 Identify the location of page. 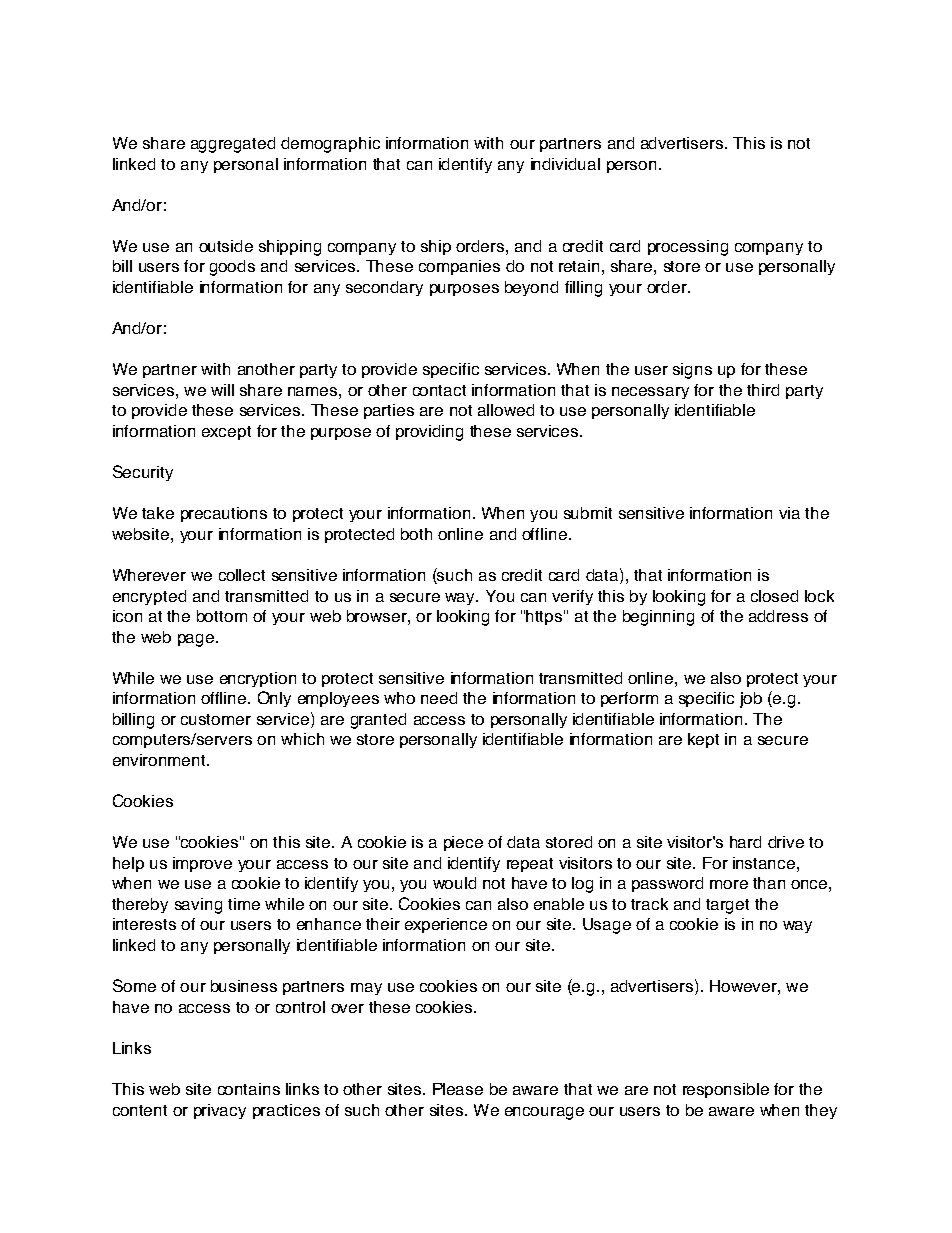
(197, 640).
